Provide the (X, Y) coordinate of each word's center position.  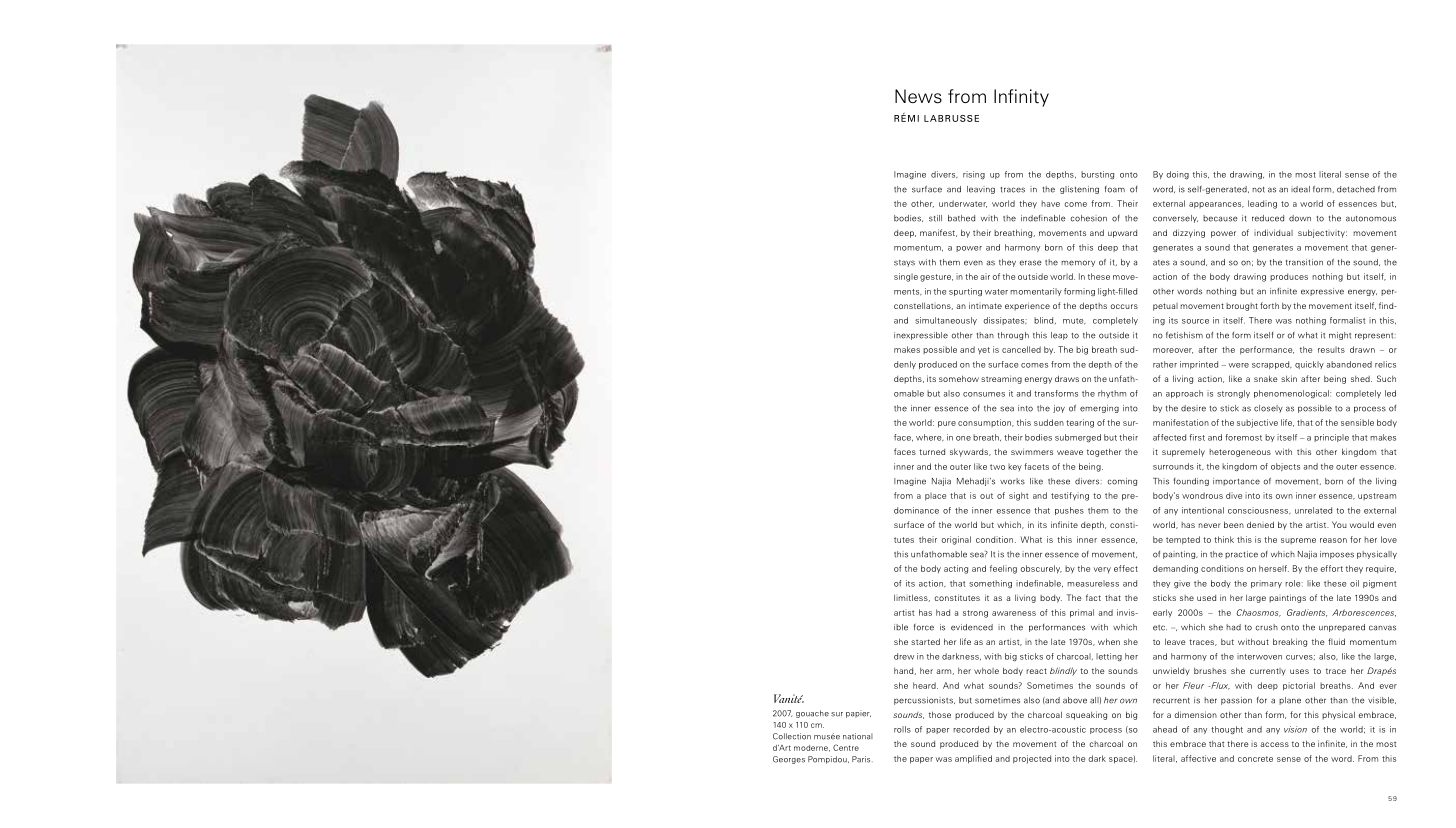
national (858, 736)
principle (1331, 438)
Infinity (1021, 98)
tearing (1080, 423)
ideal (1300, 189)
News (918, 96)
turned (932, 452)
